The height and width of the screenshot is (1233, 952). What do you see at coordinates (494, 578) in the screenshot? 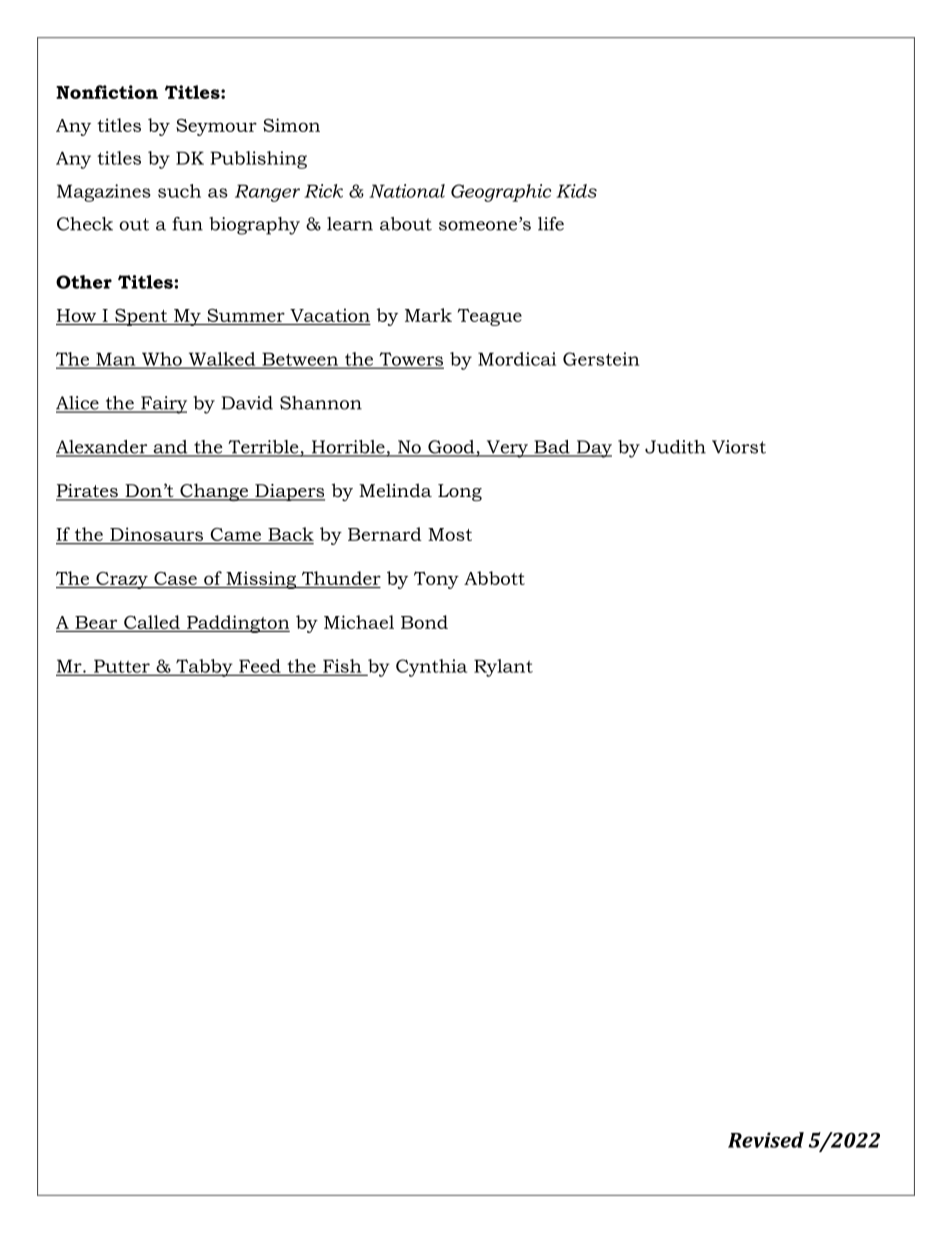
I see `Abbott` at bounding box center [494, 578].
